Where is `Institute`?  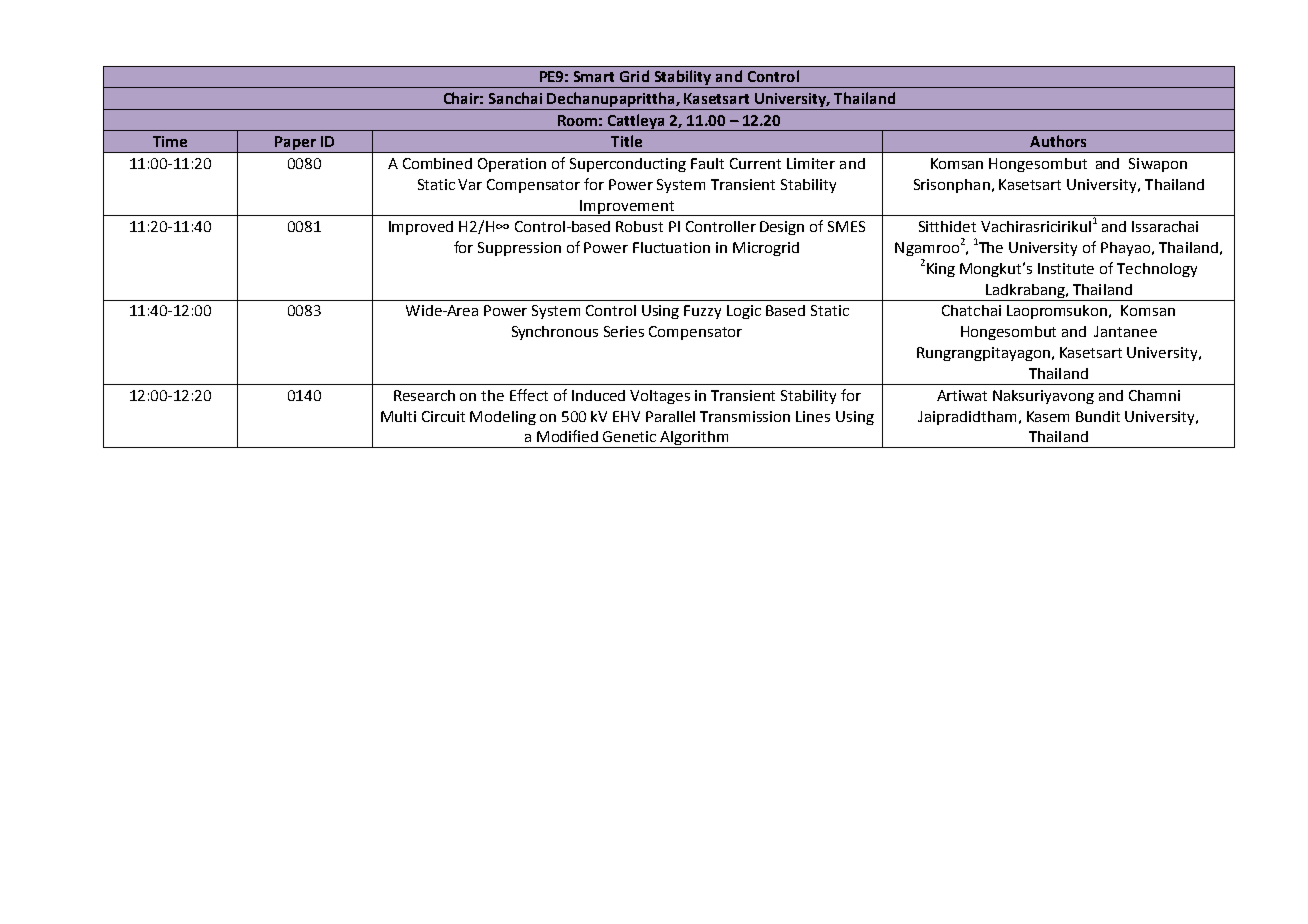 Institute is located at coordinates (1066, 268).
